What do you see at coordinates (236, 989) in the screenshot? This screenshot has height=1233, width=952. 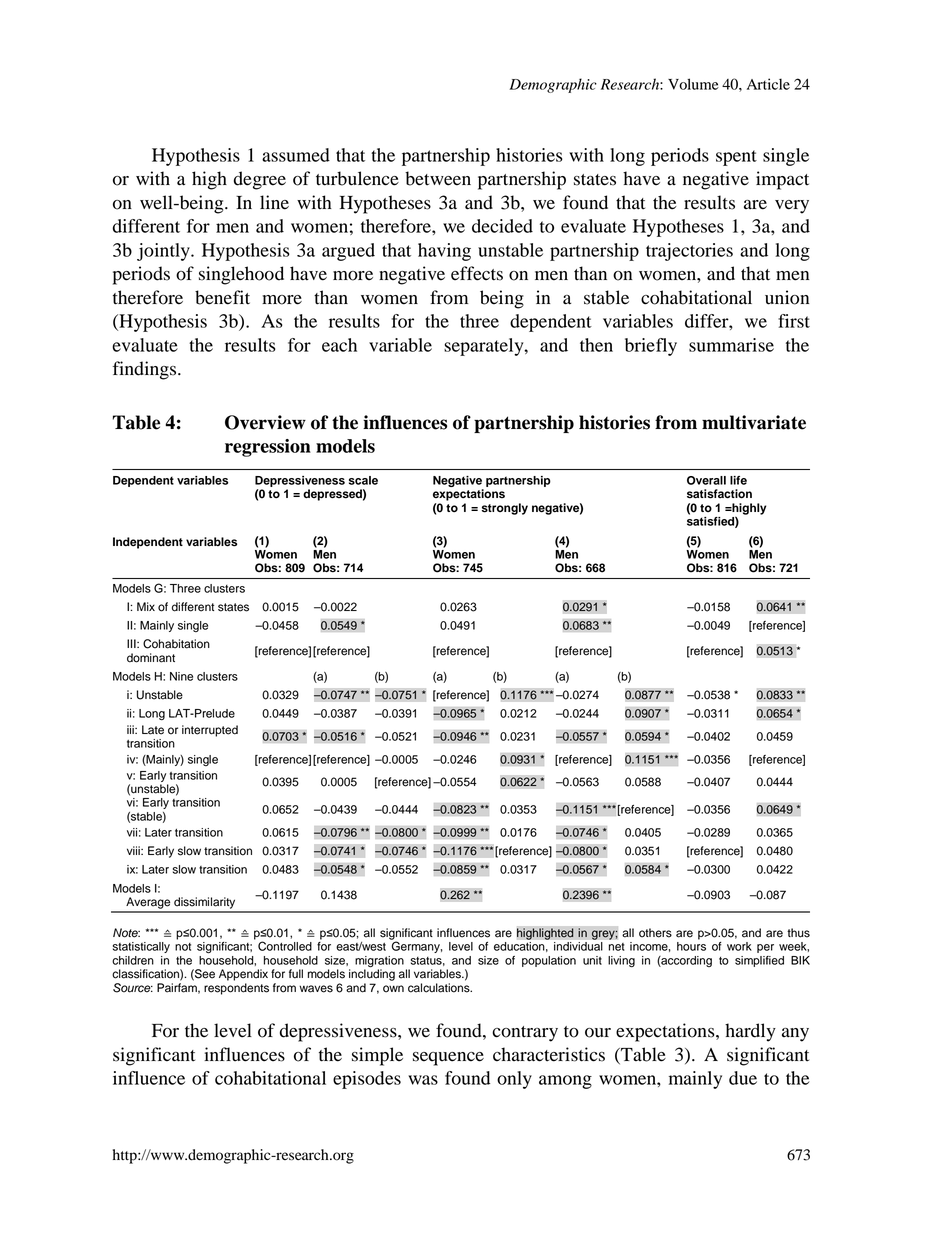 I see `respondents` at bounding box center [236, 989].
